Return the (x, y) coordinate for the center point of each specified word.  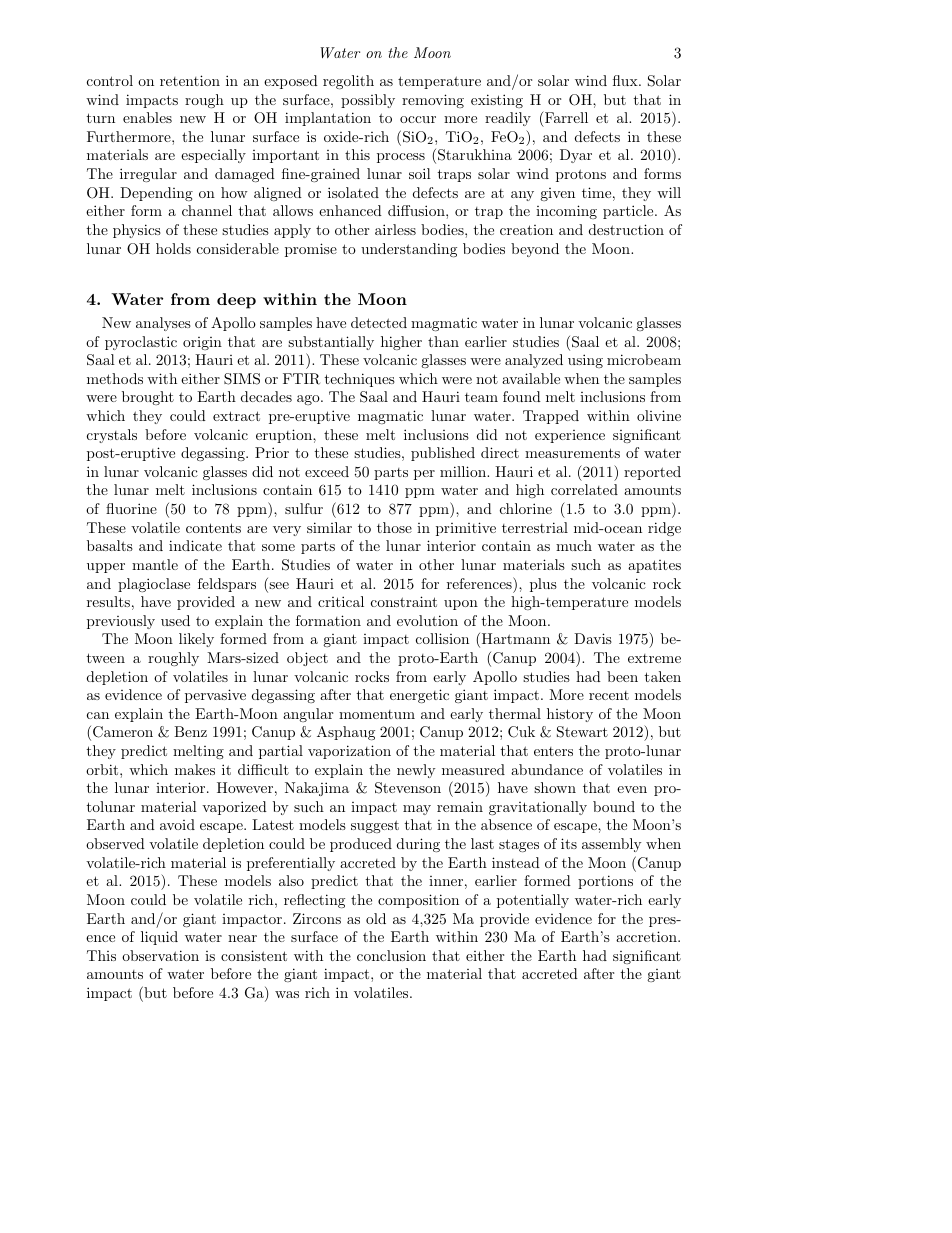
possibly (368, 101)
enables (147, 117)
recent (609, 695)
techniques (359, 380)
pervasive (215, 696)
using (585, 361)
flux (626, 80)
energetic (419, 696)
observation (160, 955)
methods (115, 378)
